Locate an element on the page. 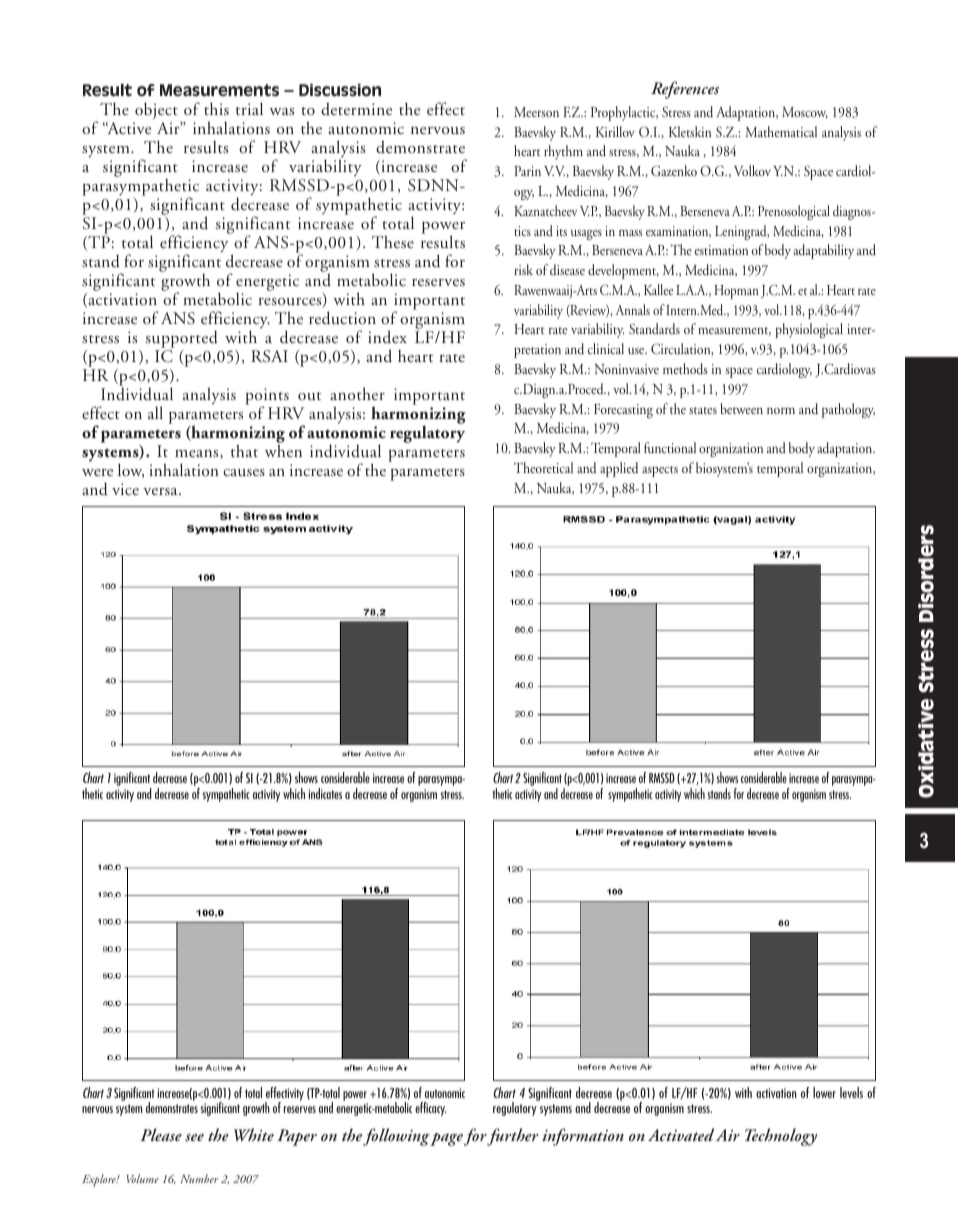 This document has width=958, height=1232. Parin is located at coordinates (527, 171).
